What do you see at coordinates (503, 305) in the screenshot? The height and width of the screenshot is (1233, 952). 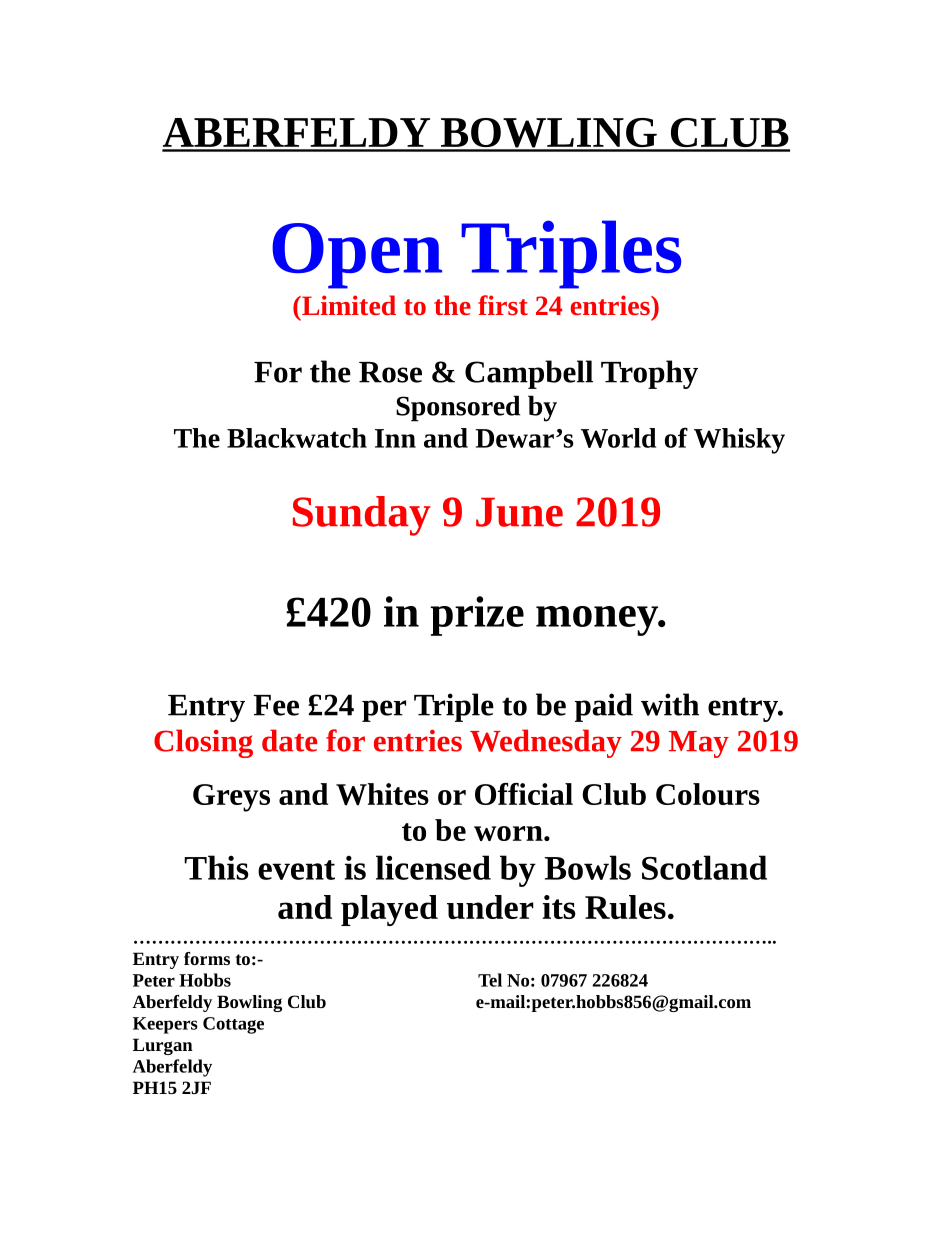 I see `first` at bounding box center [503, 305].
